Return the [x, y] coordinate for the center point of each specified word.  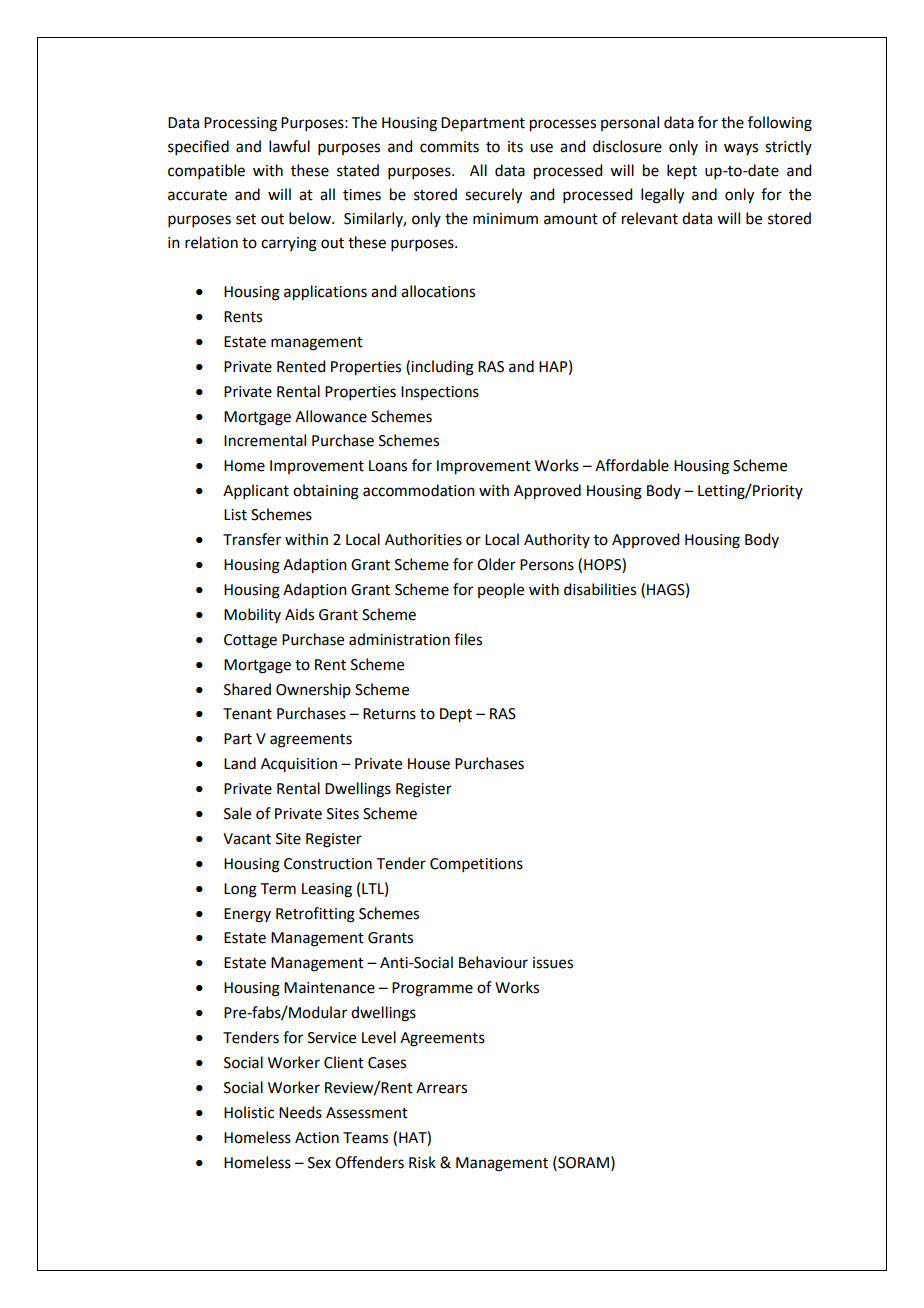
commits [449, 147]
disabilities [600, 589]
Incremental [265, 440]
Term [278, 889]
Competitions [476, 865]
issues [553, 963]
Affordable [632, 465]
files [468, 639]
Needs [300, 1112]
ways [741, 149]
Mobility [252, 615]
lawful [289, 146]
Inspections [440, 393]
